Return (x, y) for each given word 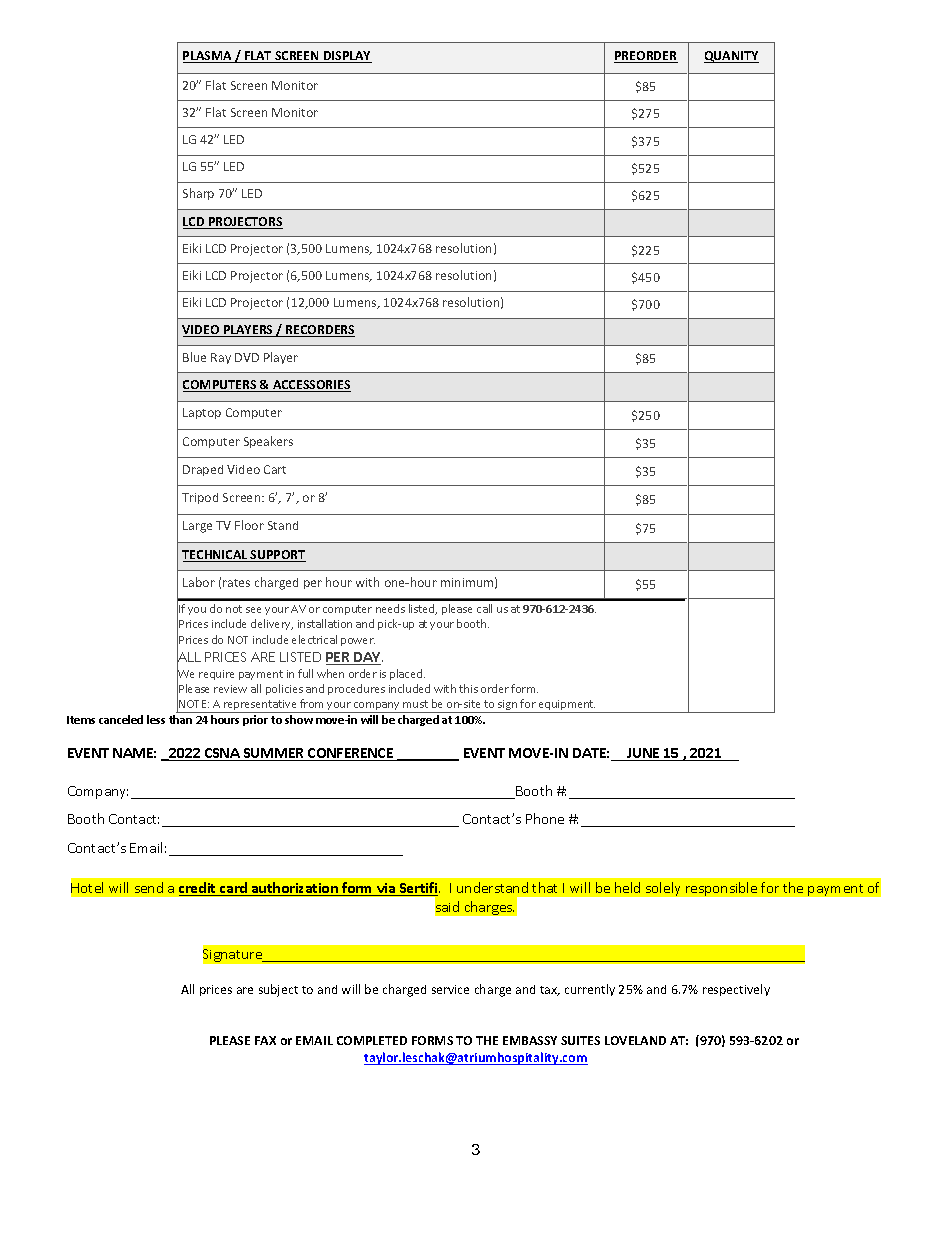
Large (197, 527)
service (450, 989)
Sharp (198, 194)
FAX (265, 1040)
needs (390, 608)
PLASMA (208, 57)
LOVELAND (635, 1040)
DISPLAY (347, 57)
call (484, 608)
